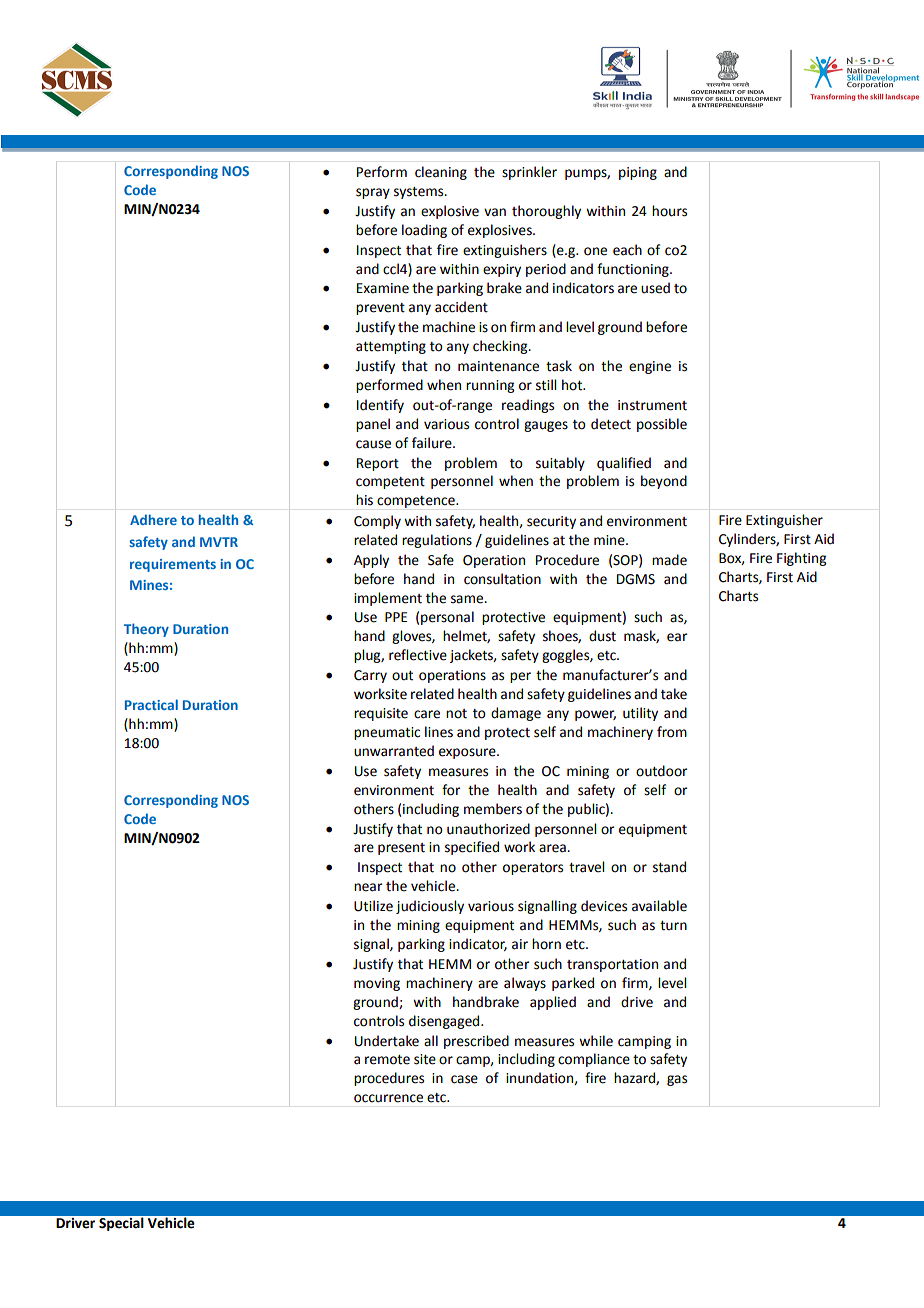 The image size is (924, 1308). I want to click on van, so click(495, 212).
